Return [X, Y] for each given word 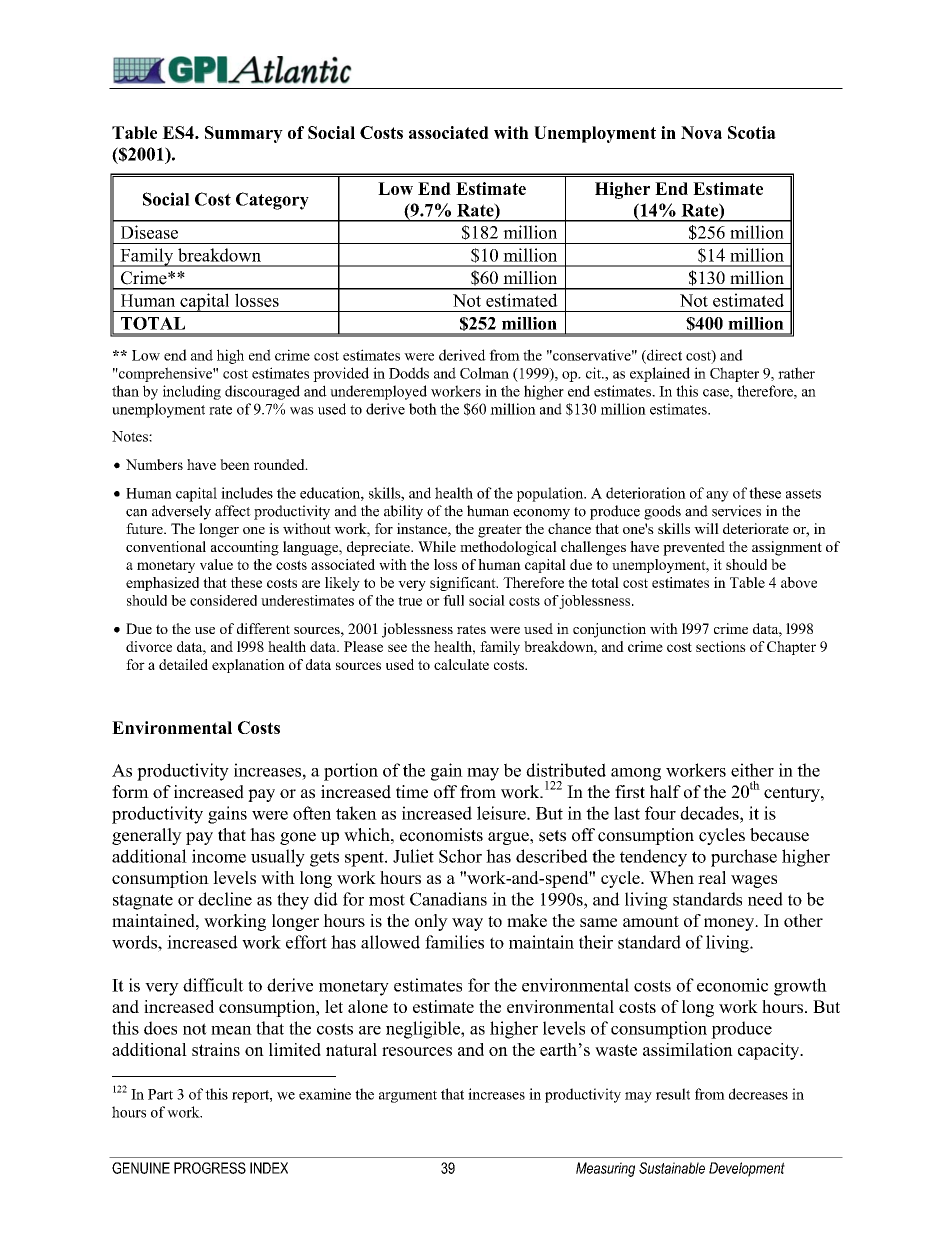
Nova [701, 132]
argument [408, 1096]
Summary [244, 134]
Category [272, 201]
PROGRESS [210, 1168]
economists [441, 835]
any [717, 496]
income [219, 856]
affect [233, 511]
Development [747, 1169]
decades [710, 813]
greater [500, 531]
